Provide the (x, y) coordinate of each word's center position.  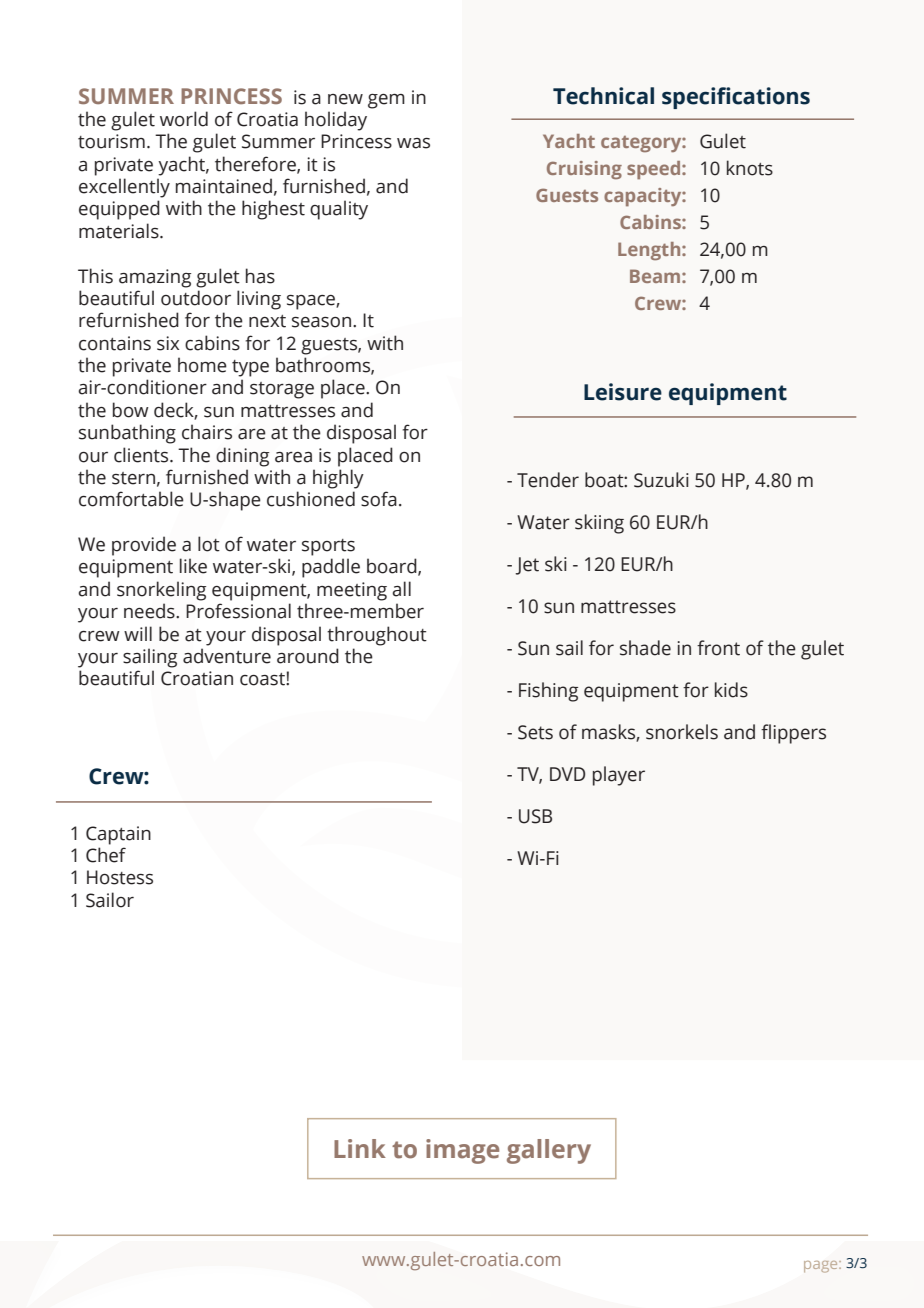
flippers (793, 734)
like (193, 566)
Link (360, 1148)
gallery (549, 1151)
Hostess (120, 877)
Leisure (623, 392)
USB (535, 816)
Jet (527, 566)
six (168, 343)
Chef (106, 855)
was (413, 143)
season (321, 322)
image (462, 1151)
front (718, 648)
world (184, 119)
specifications (736, 98)
